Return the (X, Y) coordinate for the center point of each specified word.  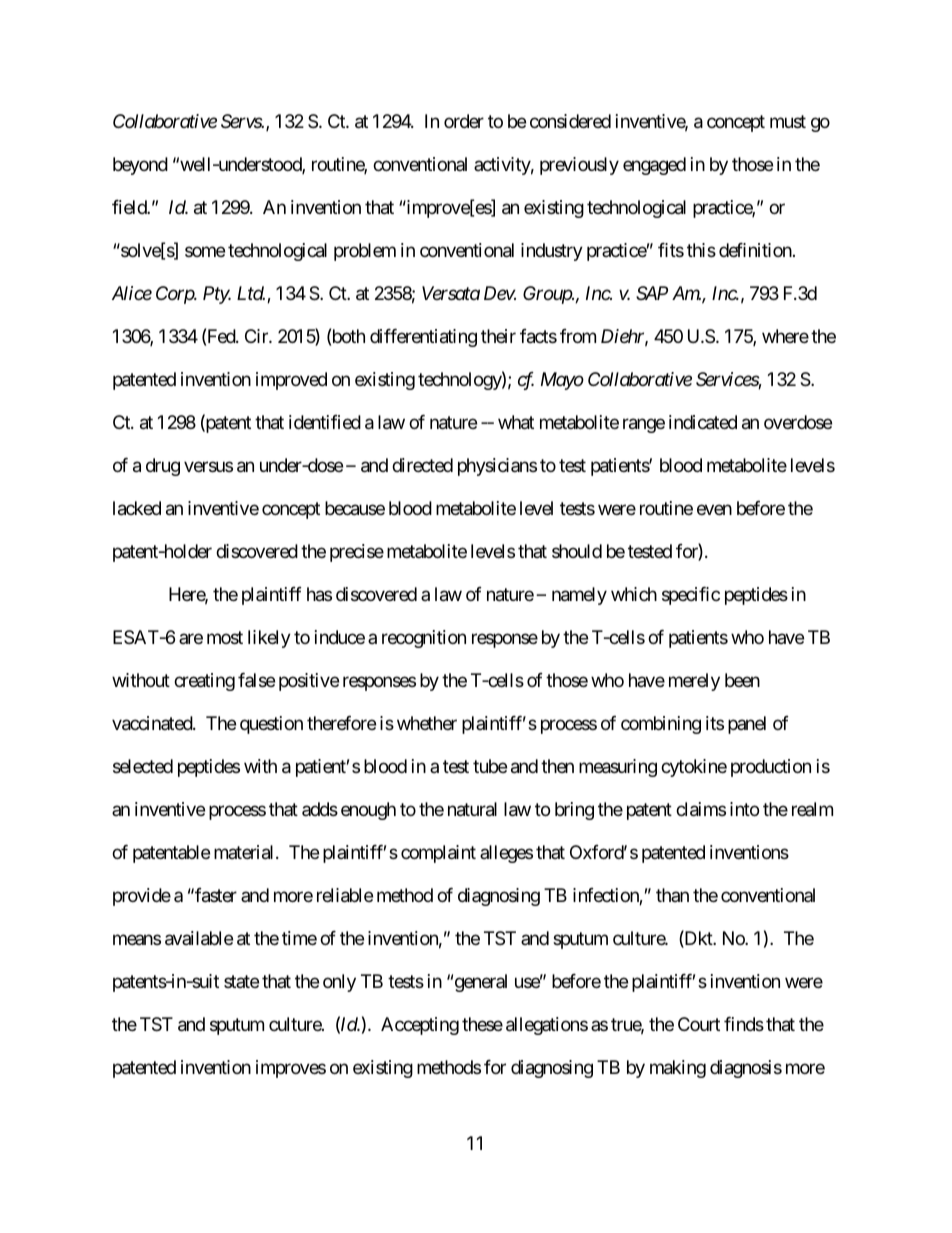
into (744, 809)
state (241, 981)
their (498, 336)
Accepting (420, 1026)
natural (472, 809)
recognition (424, 639)
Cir (257, 336)
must (788, 122)
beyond (140, 166)
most (225, 637)
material (245, 852)
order (464, 121)
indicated (703, 422)
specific (691, 596)
